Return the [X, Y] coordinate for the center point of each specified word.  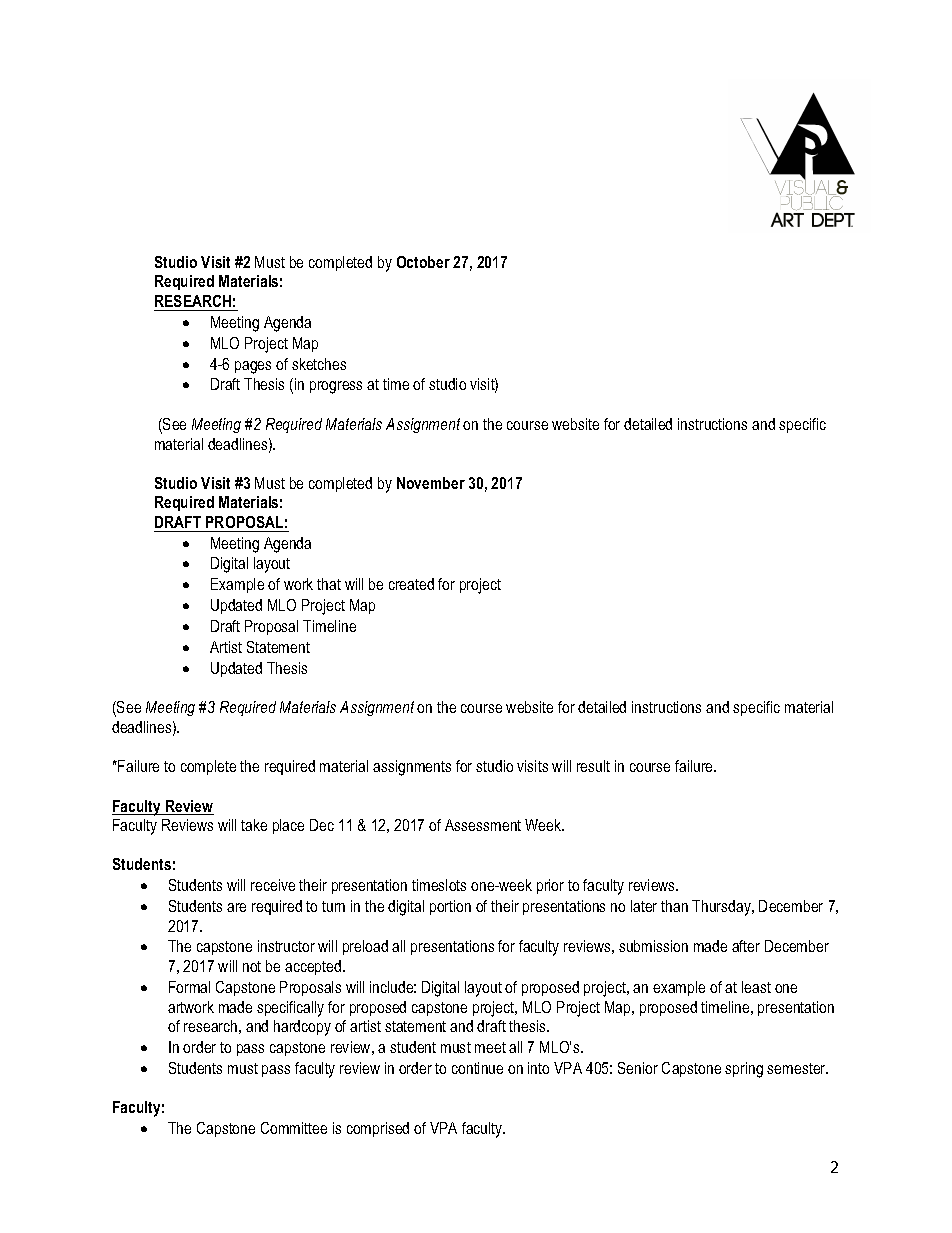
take [254, 825]
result [593, 766]
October [423, 262]
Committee [294, 1128]
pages [253, 367]
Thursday [722, 908]
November [431, 483]
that [329, 584]
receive [273, 885]
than [674, 906]
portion [450, 907]
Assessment [483, 825]
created [411, 584]
